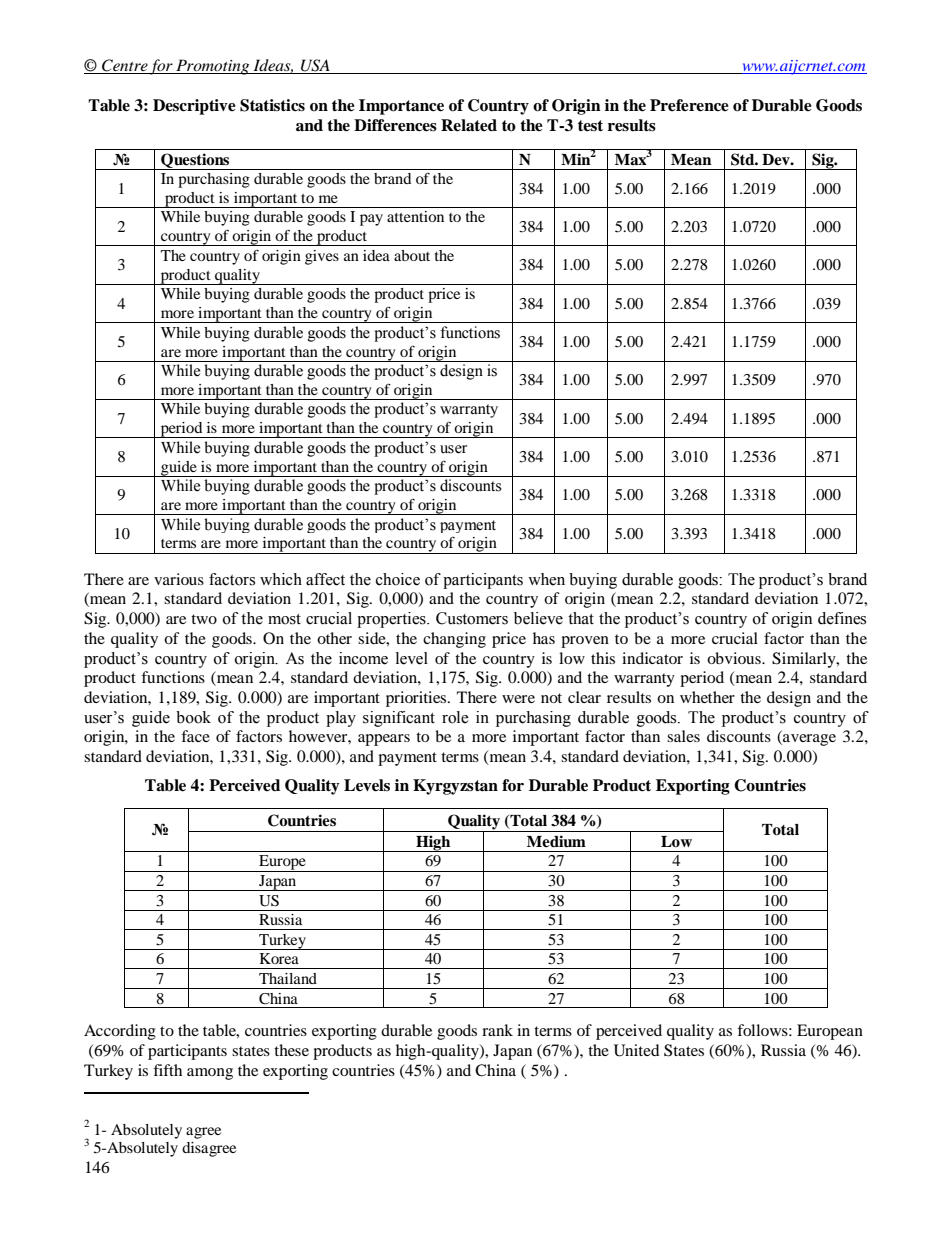 Image resolution: width=952 pixels, height=1233 pixels. I want to click on about, so click(412, 255).
